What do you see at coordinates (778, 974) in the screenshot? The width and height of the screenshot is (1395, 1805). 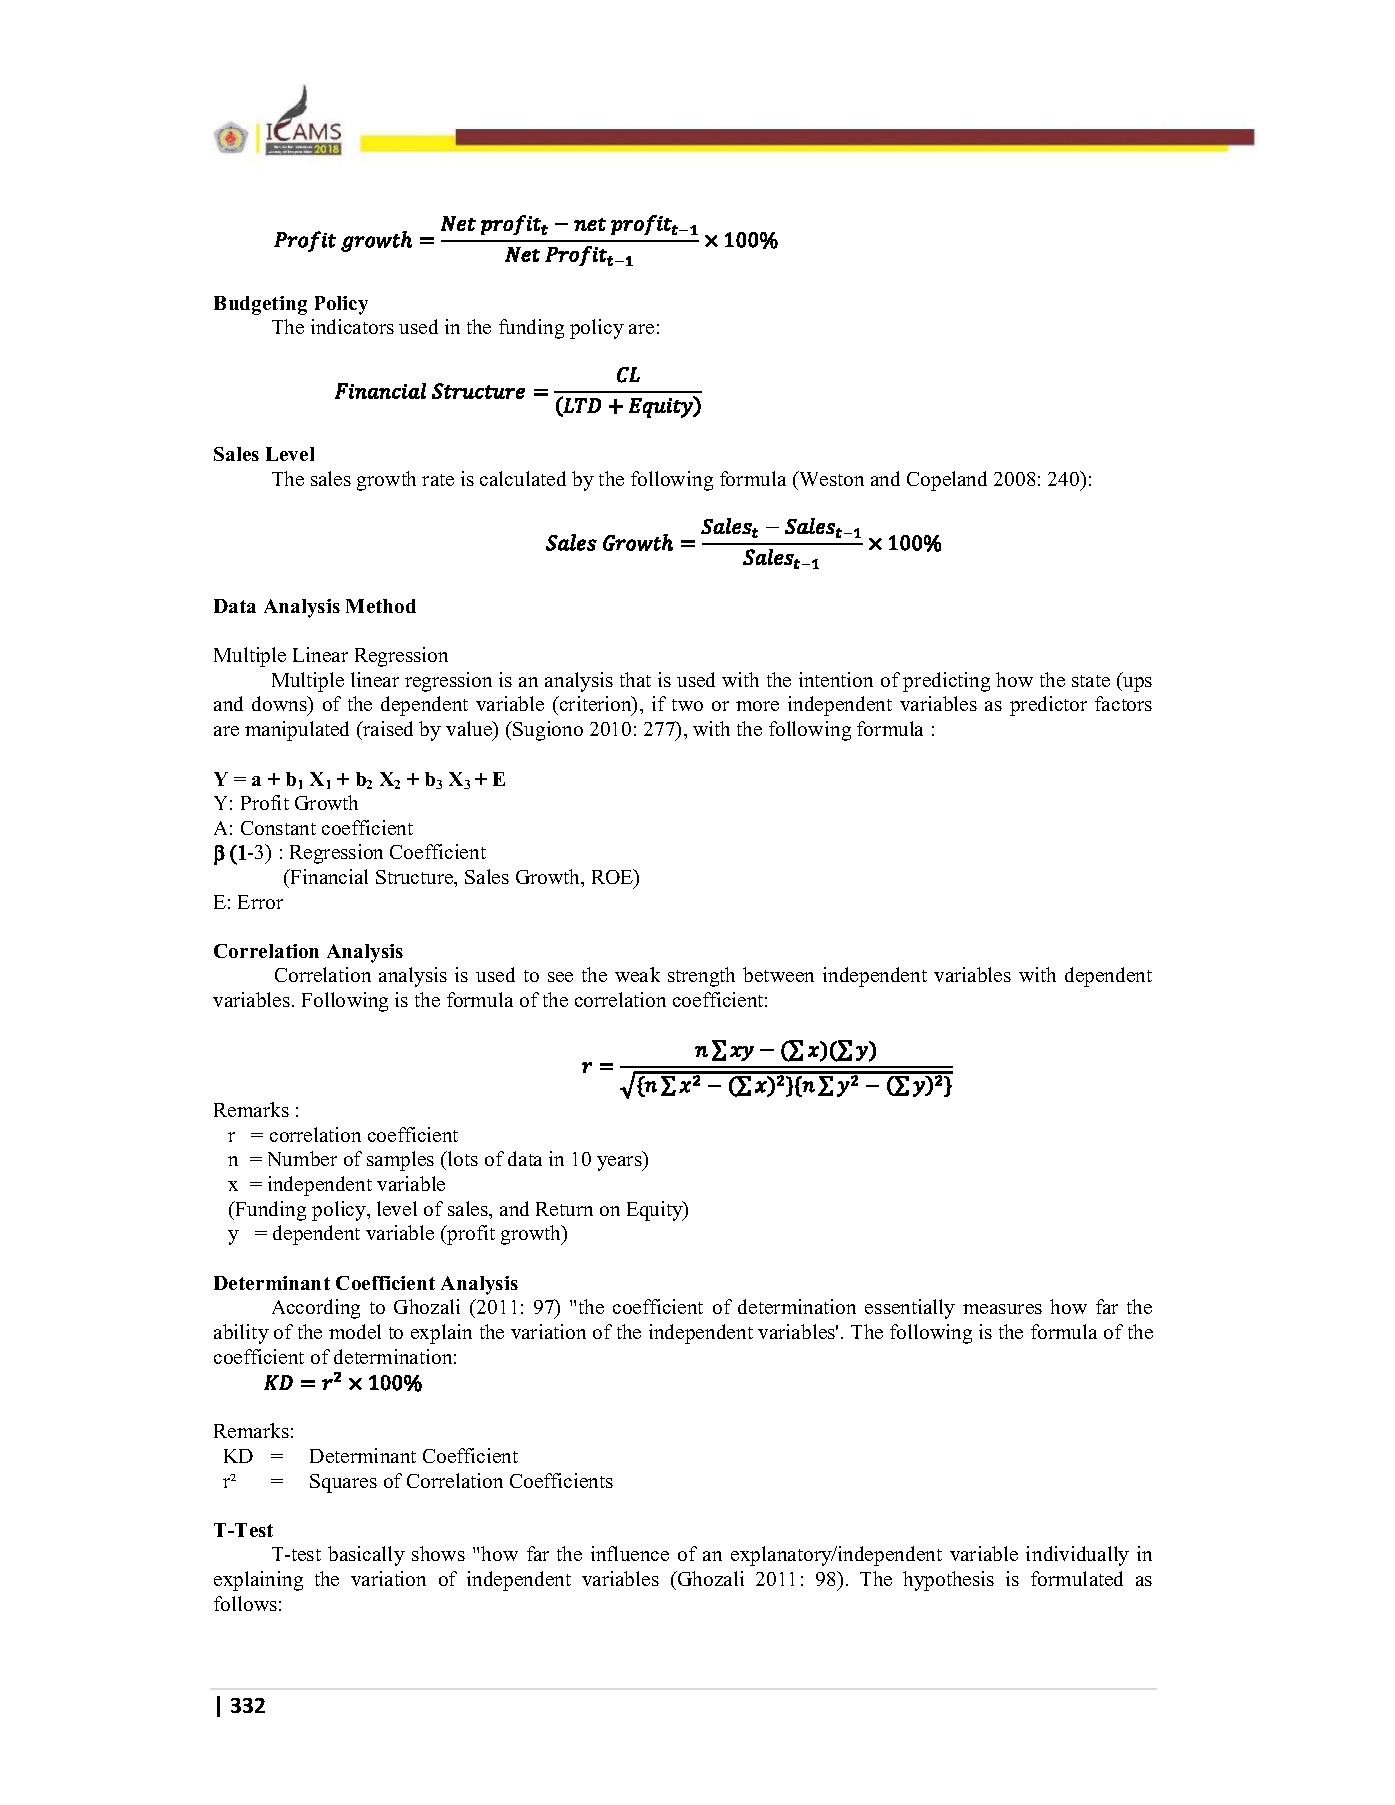 I see `between` at bounding box center [778, 974].
